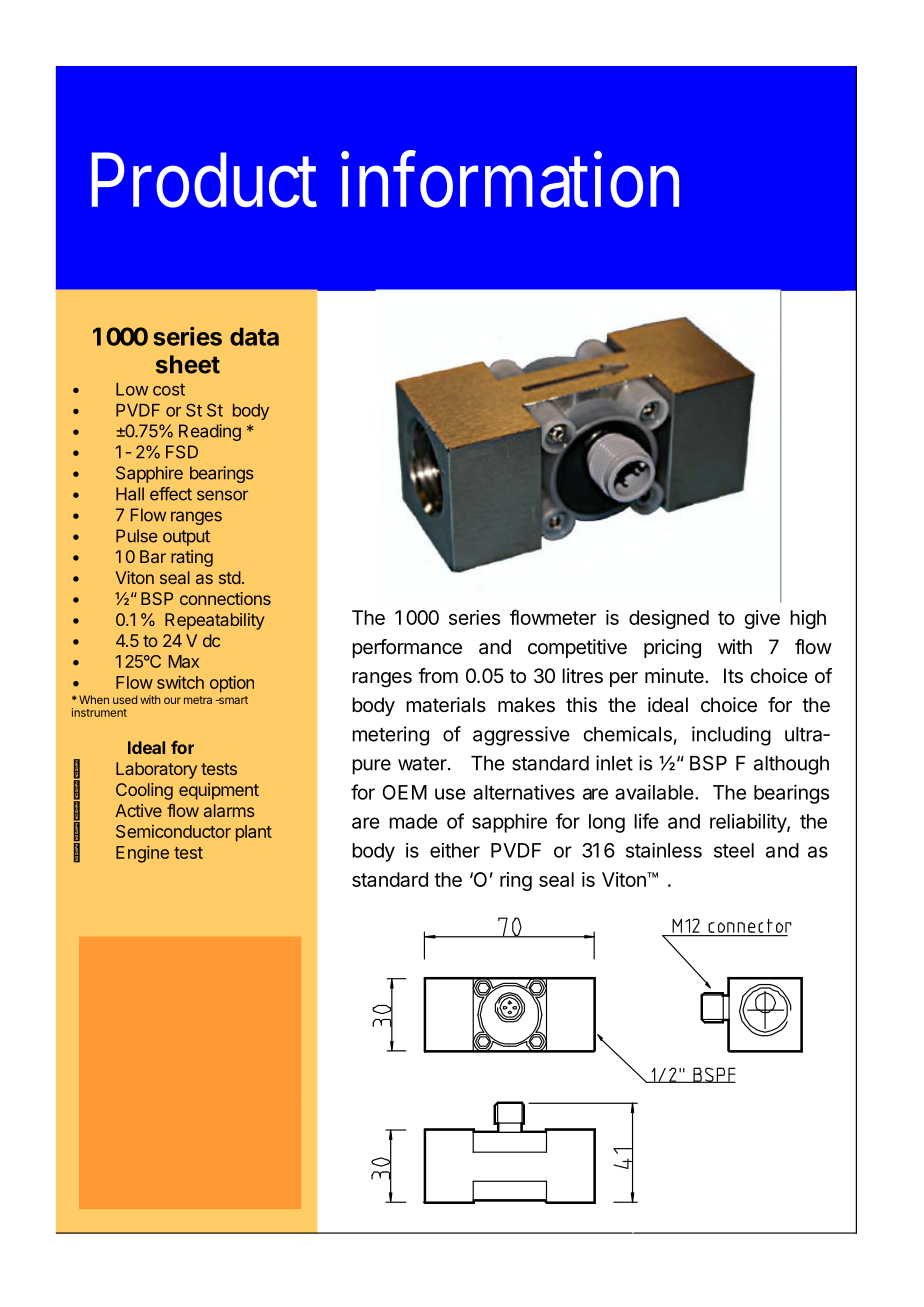 This screenshot has height=1307, width=924. Describe the element at coordinates (173, 831) in the screenshot. I see `Semiconductor` at that location.
